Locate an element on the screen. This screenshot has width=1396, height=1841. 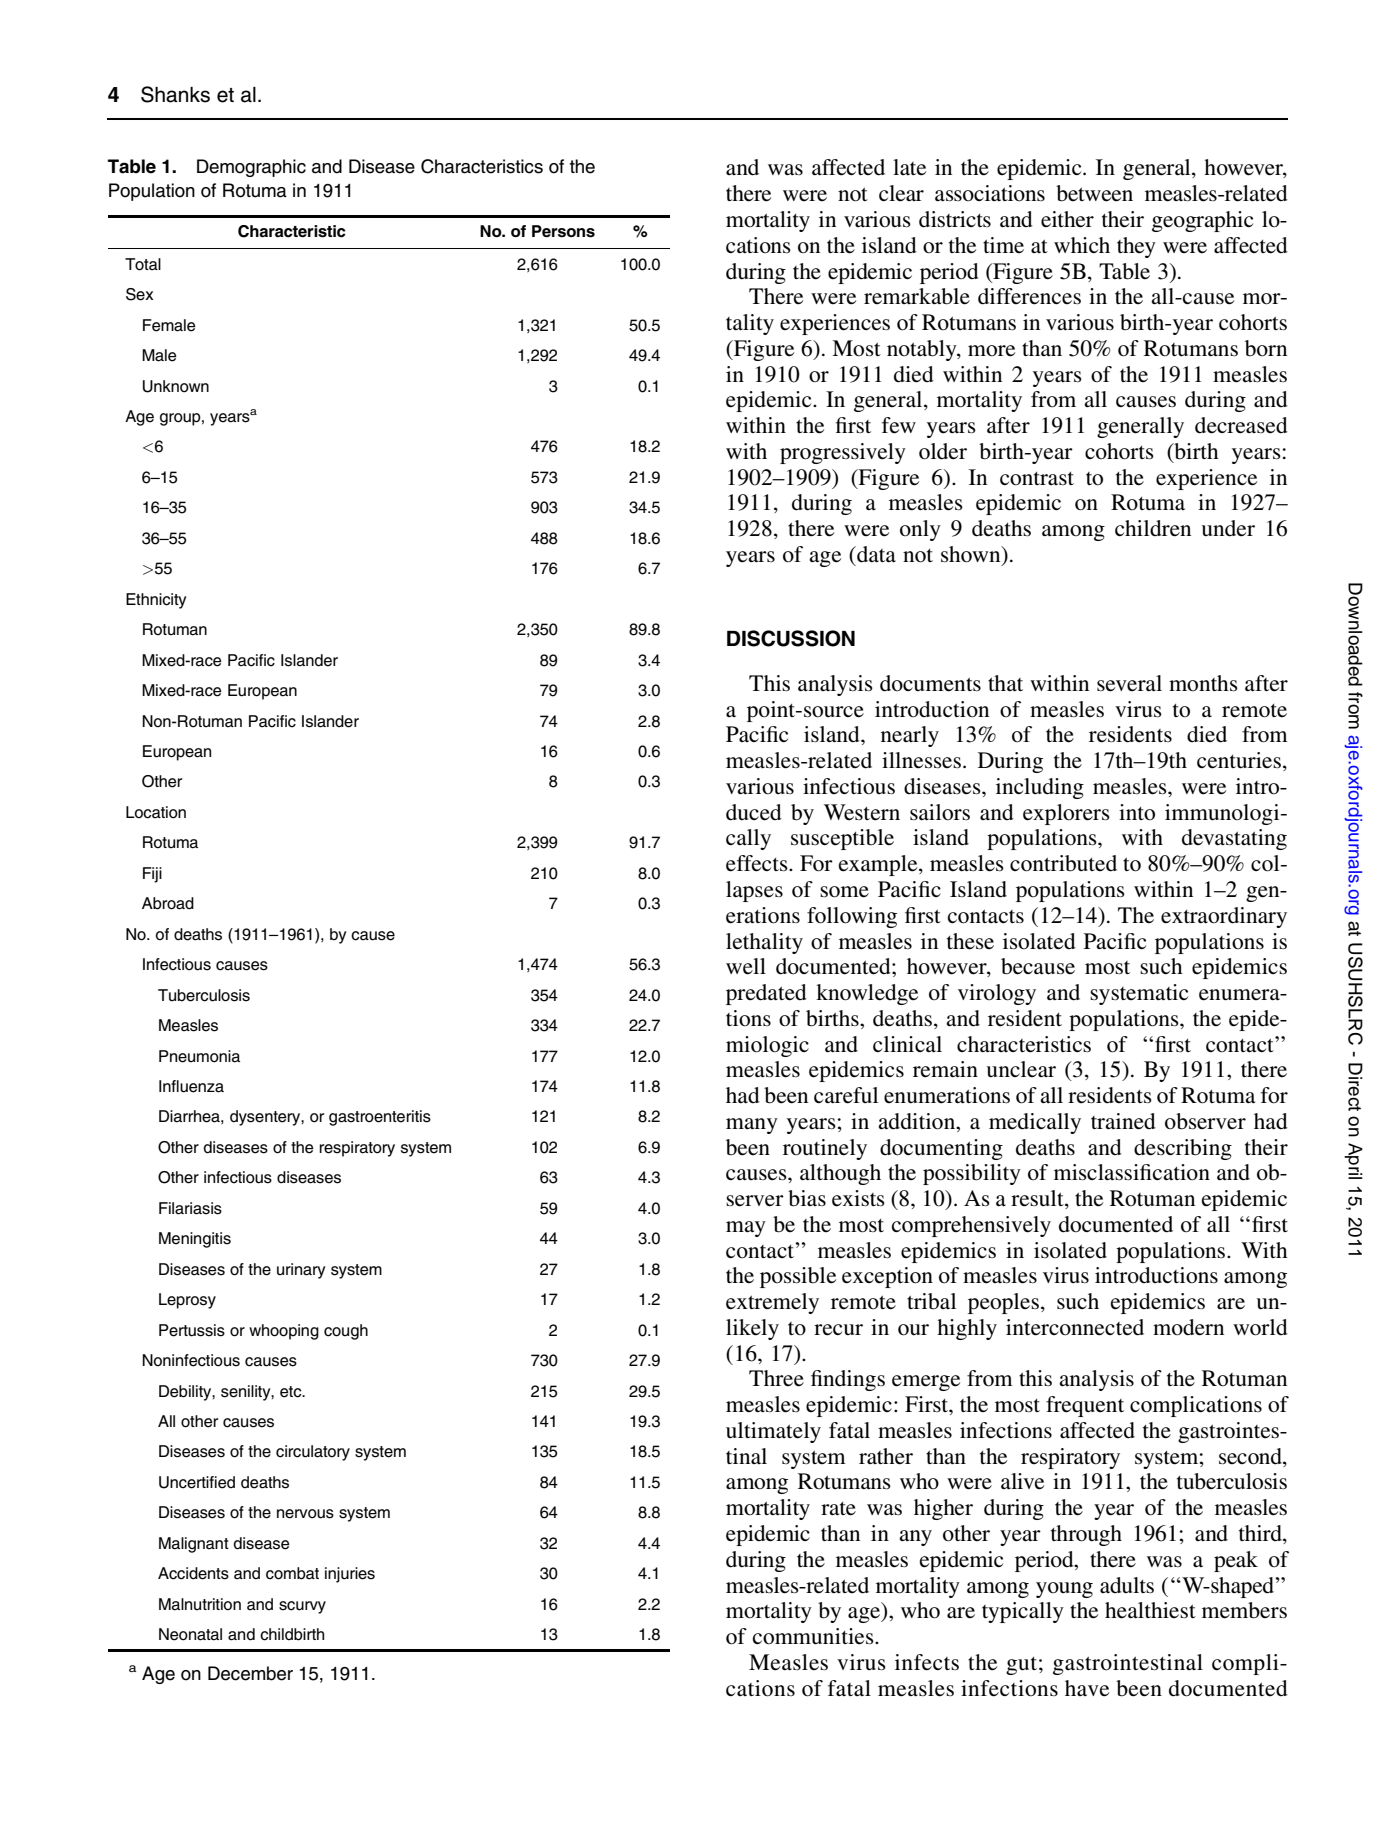
Demographic is located at coordinates (251, 168).
